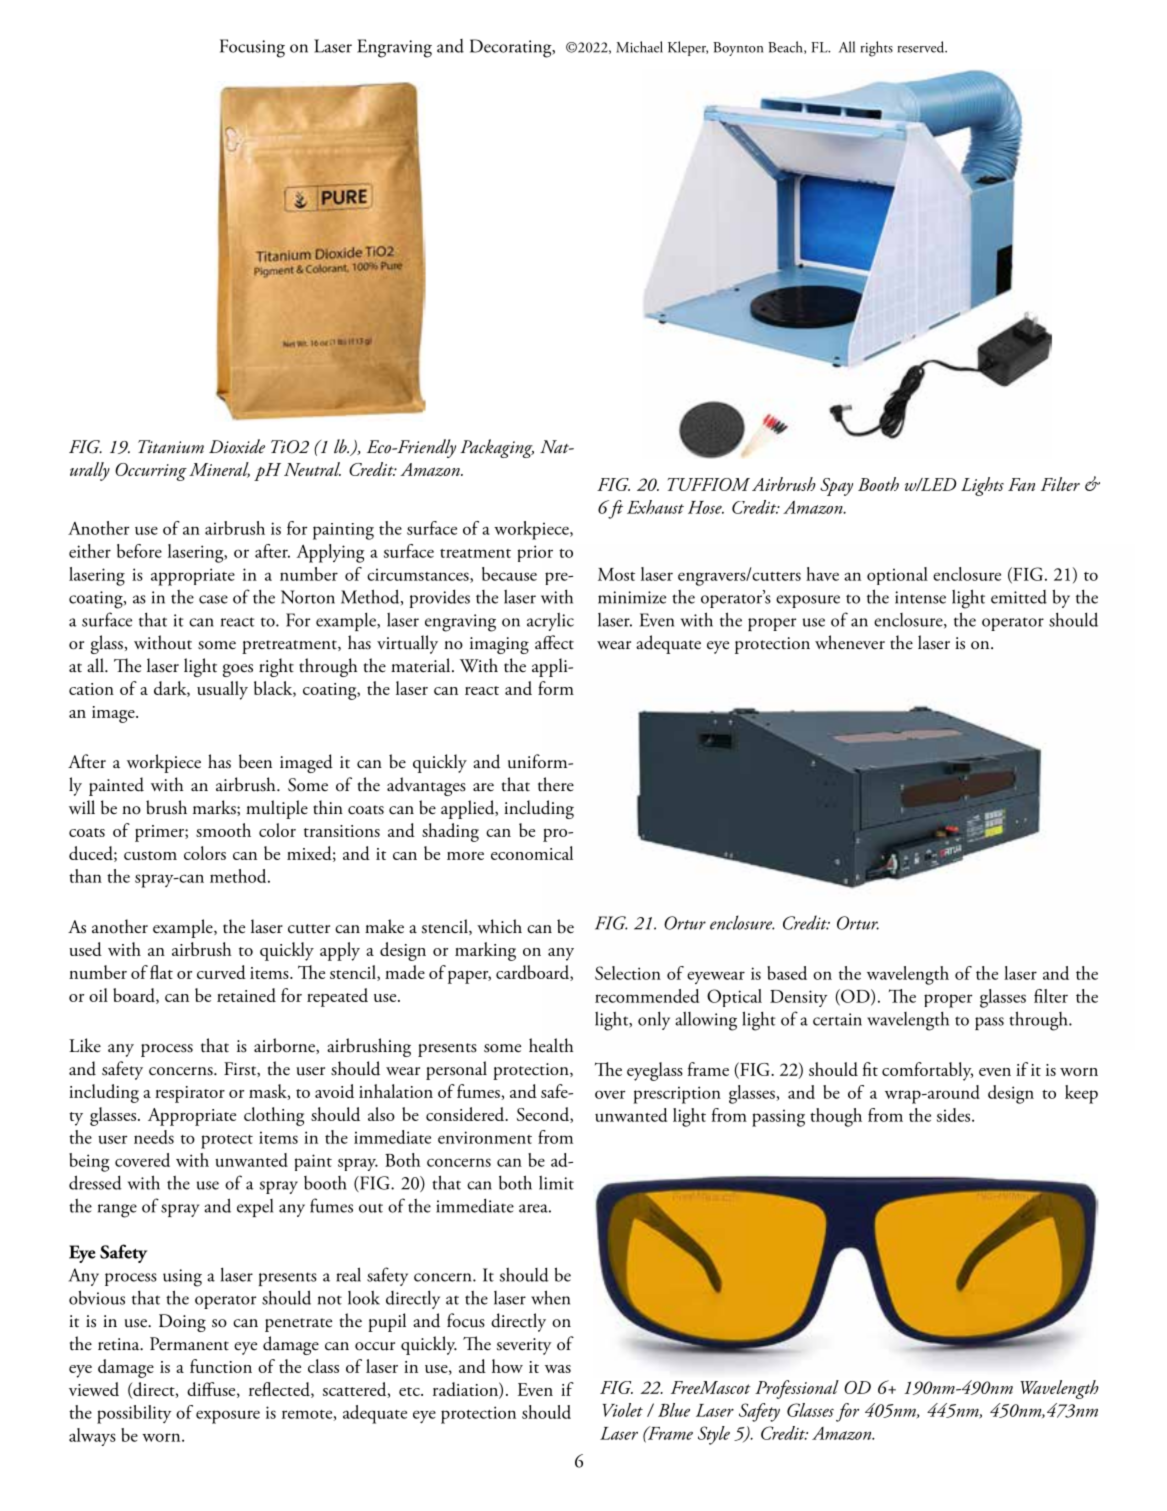 This screenshot has height=1511, width=1167. I want to click on was, so click(558, 1369).
